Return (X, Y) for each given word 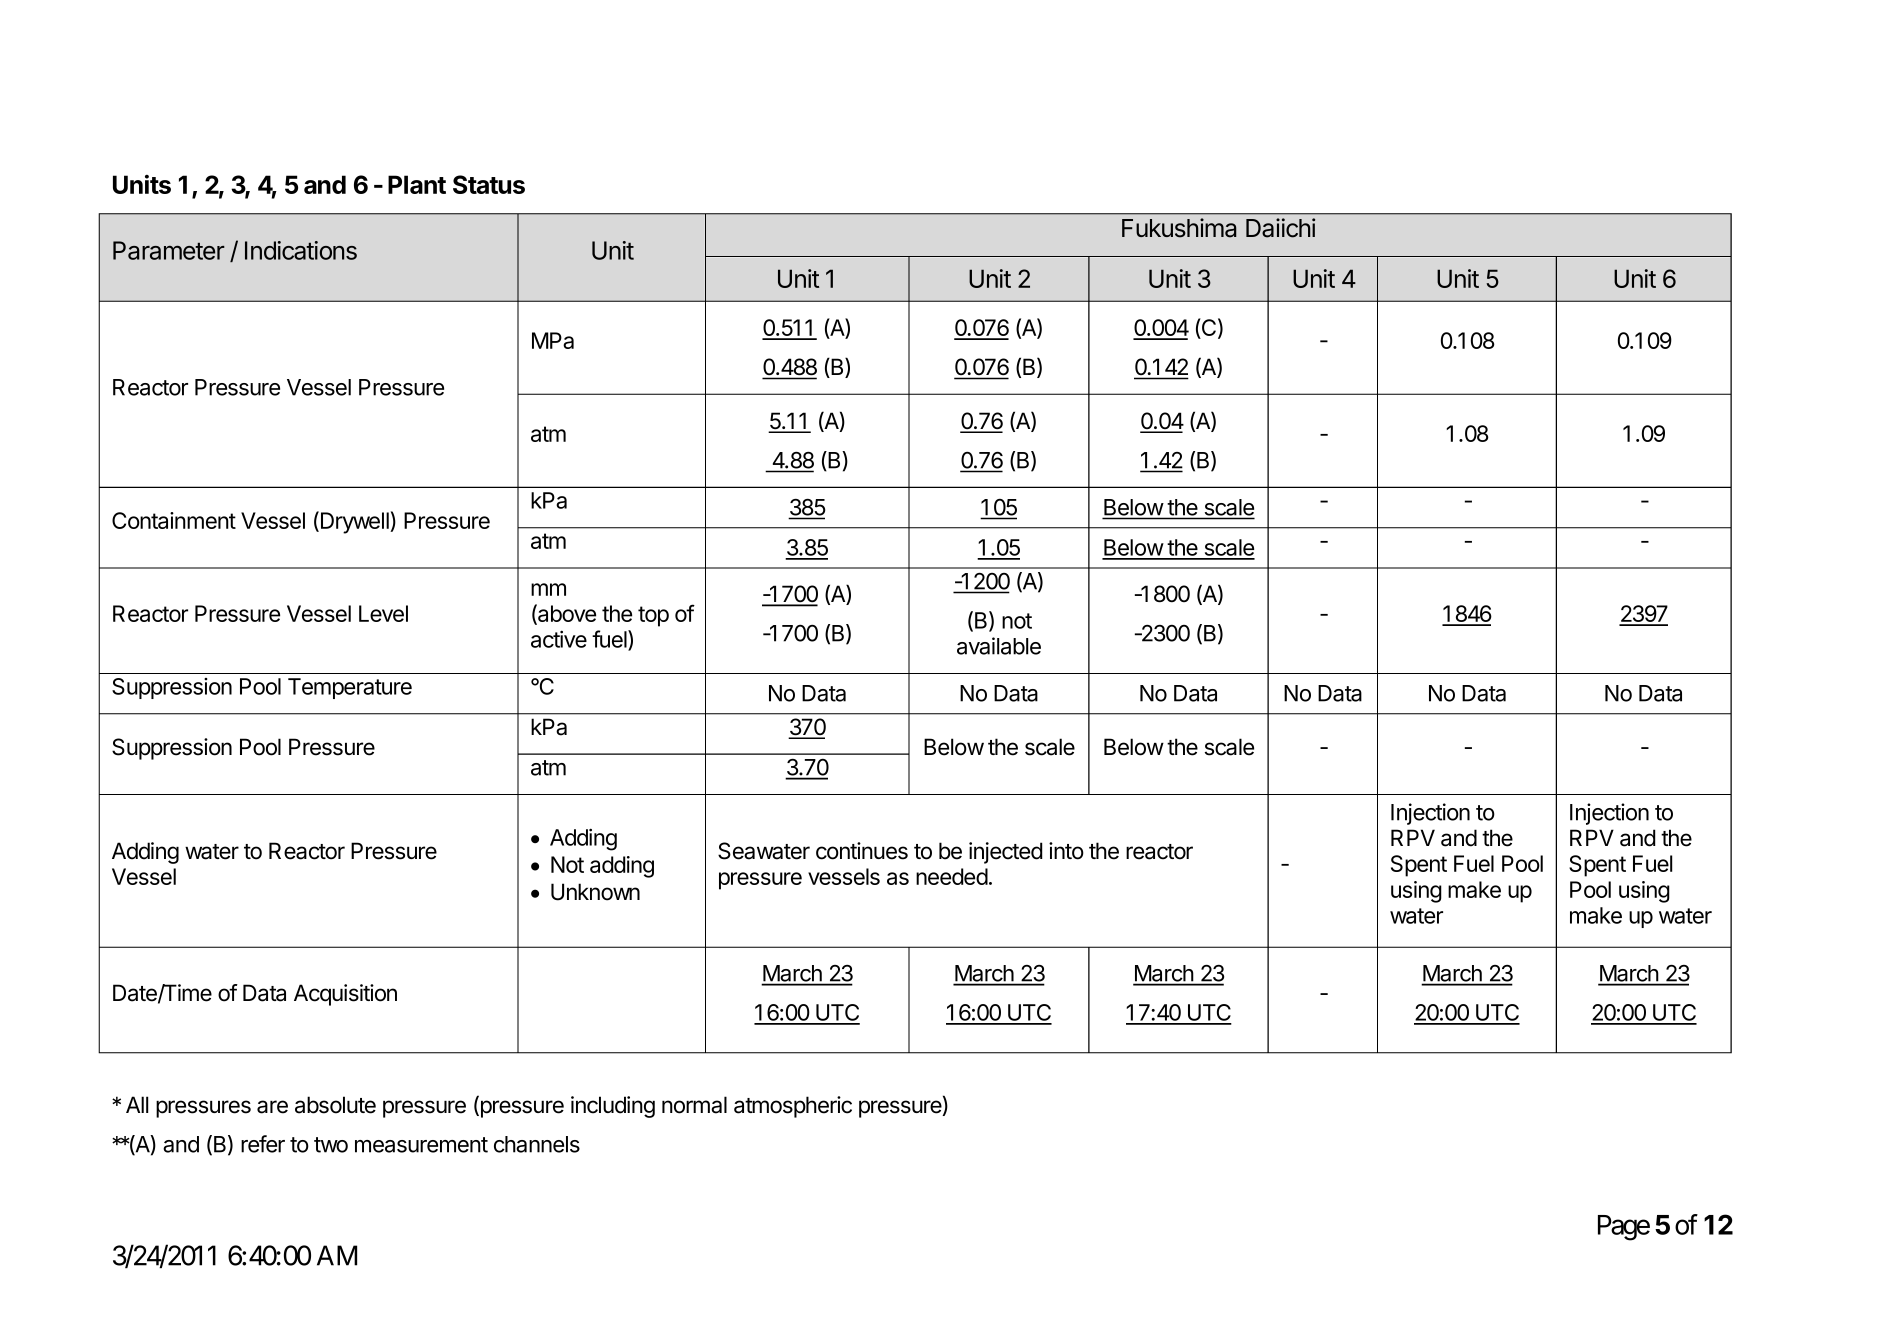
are (272, 1107)
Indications (301, 250)
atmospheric (793, 1107)
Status (489, 184)
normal (694, 1105)
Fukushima (1179, 228)
